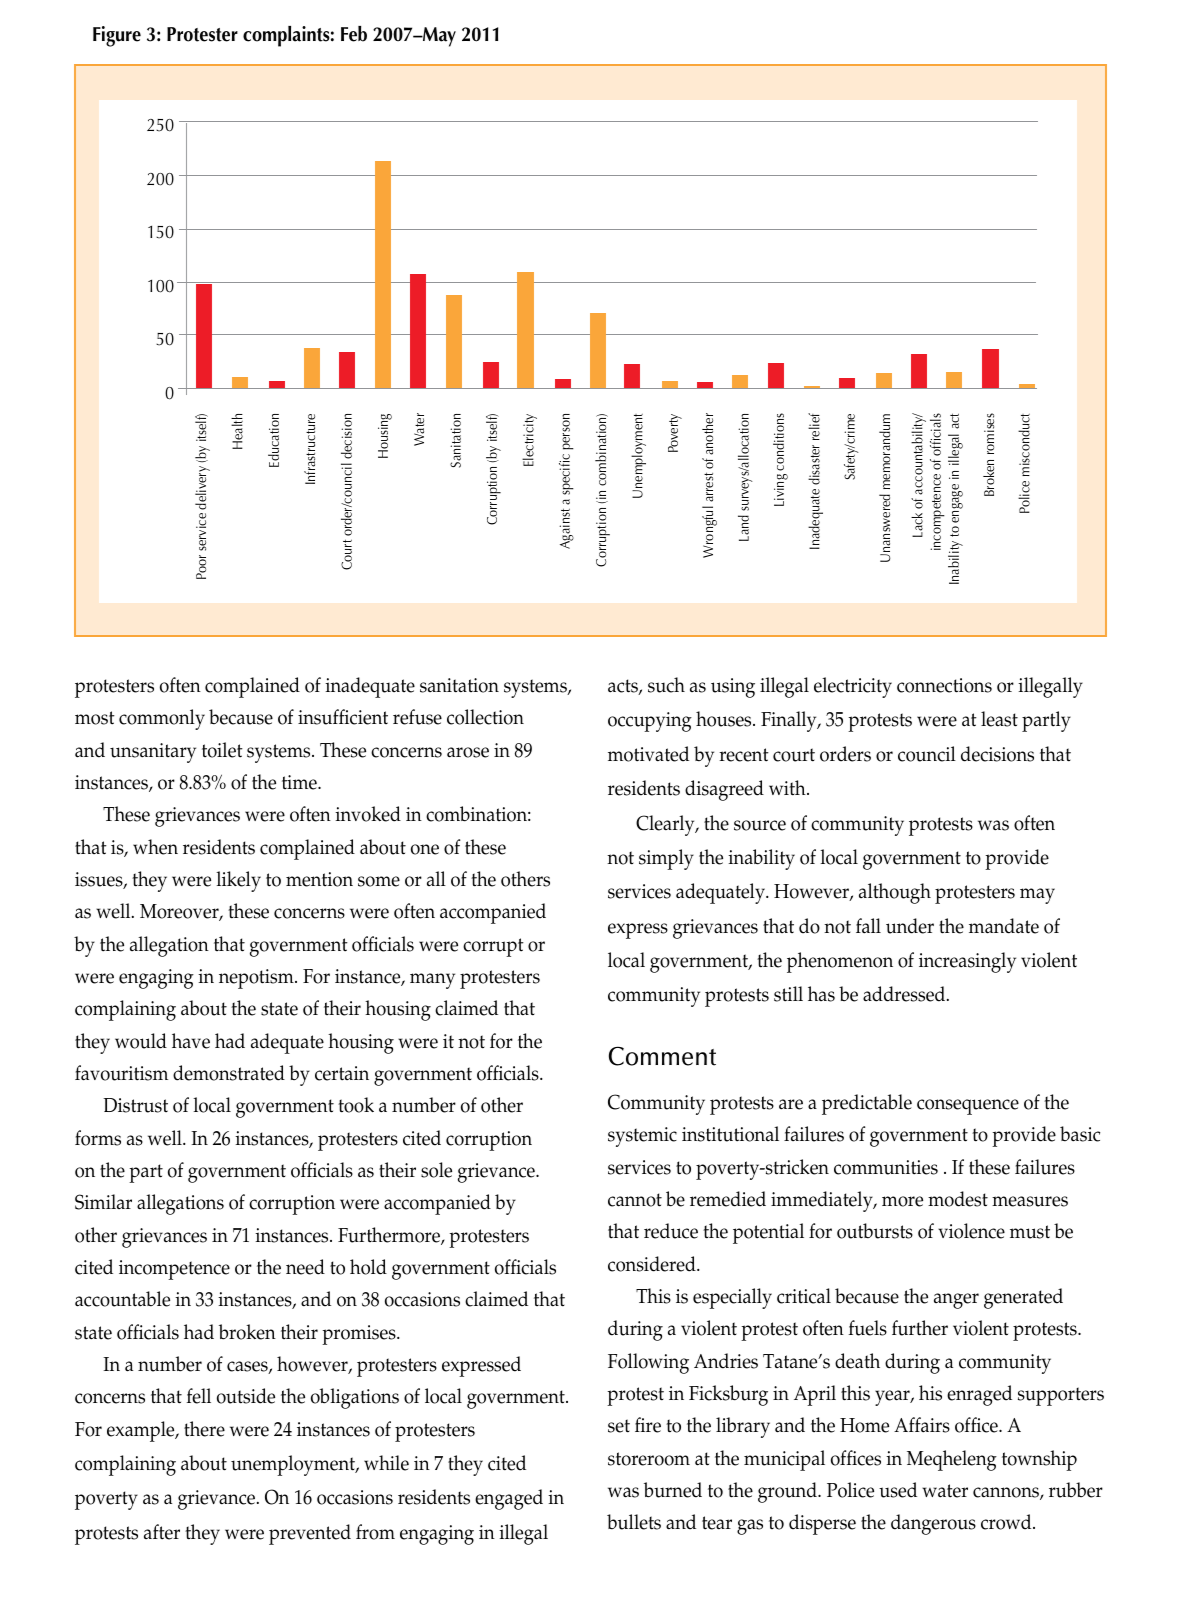  Describe the element at coordinates (999, 719) in the screenshot. I see `least` at that location.
